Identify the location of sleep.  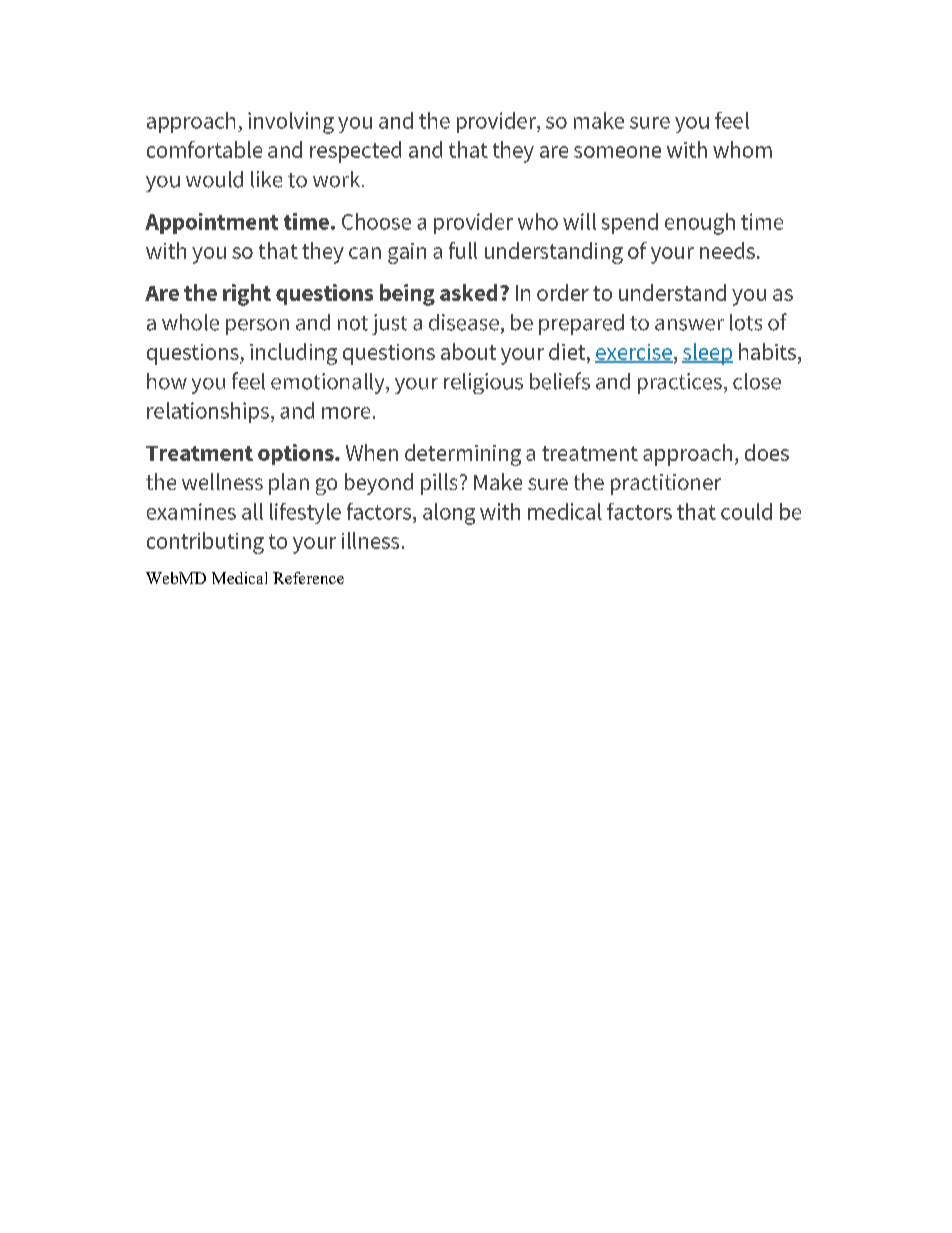
(707, 354).
